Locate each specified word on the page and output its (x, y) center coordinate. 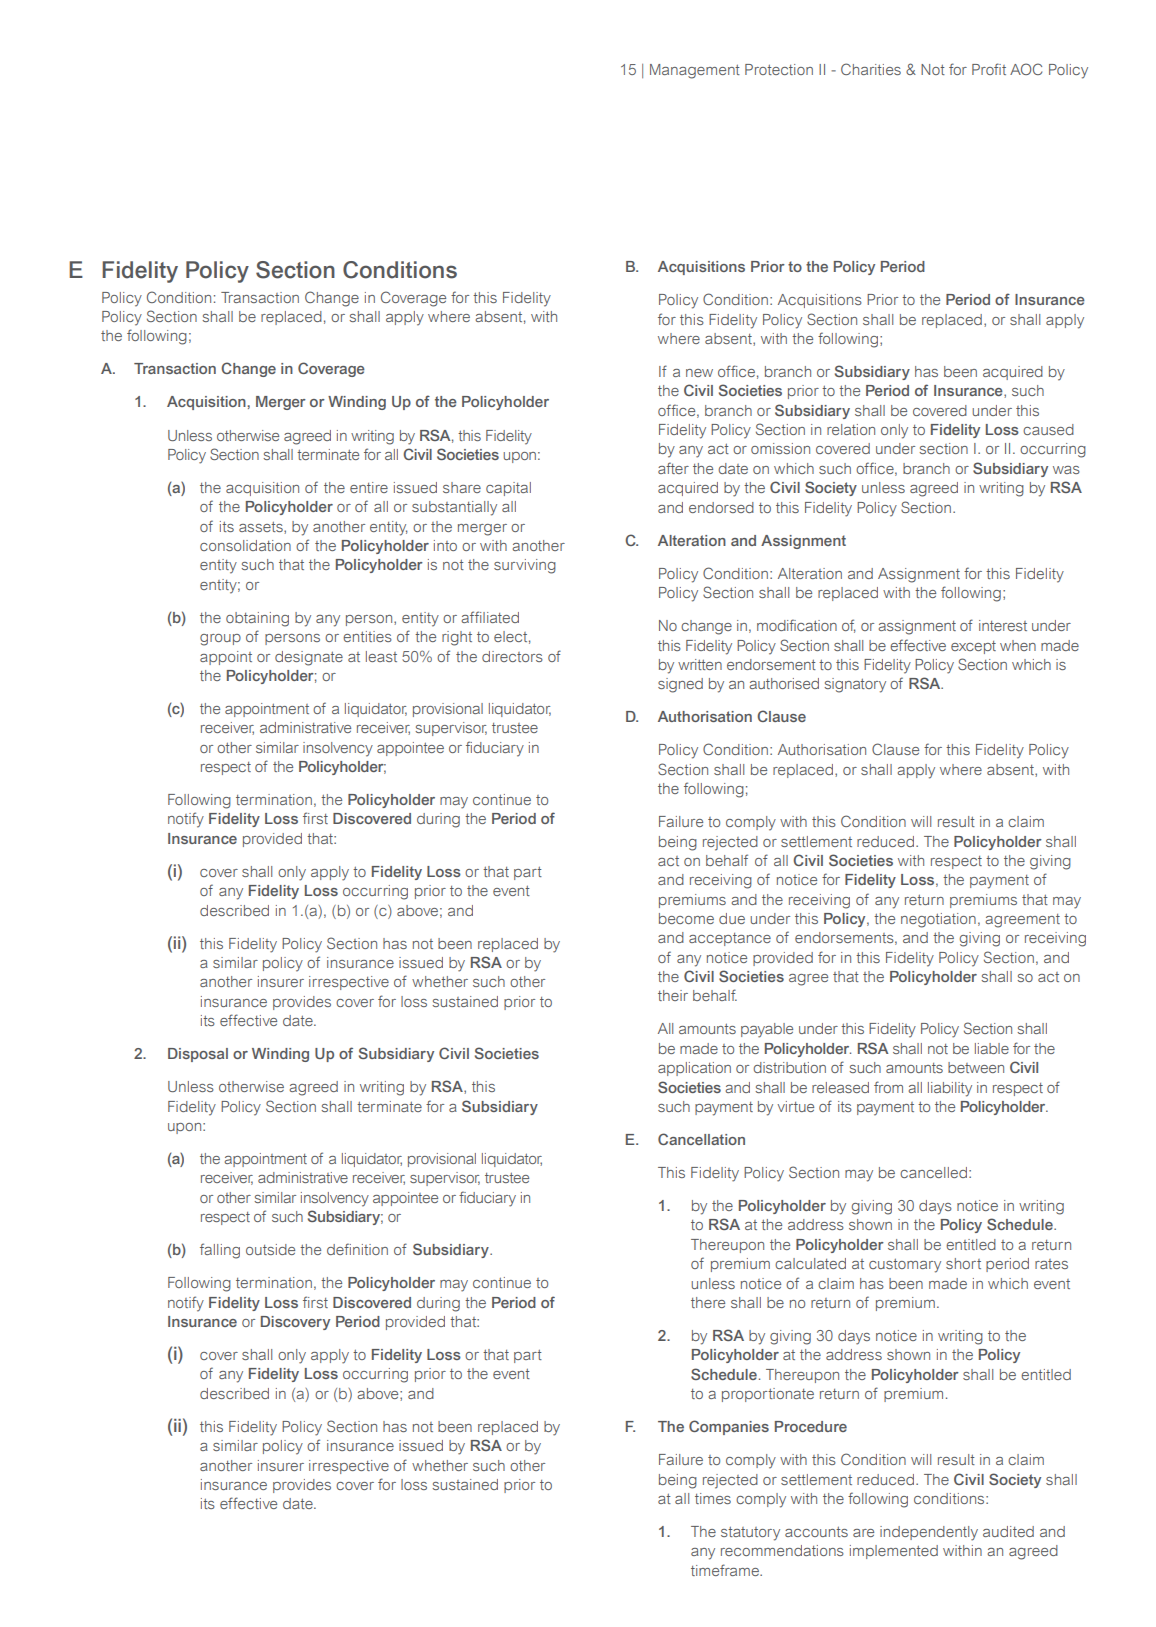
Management (695, 71)
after (673, 468)
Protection (779, 69)
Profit (989, 69)
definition (357, 1249)
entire (369, 487)
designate (309, 658)
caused (1048, 429)
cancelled (933, 1172)
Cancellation (701, 1139)
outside (270, 1249)
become (686, 918)
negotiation (938, 920)
